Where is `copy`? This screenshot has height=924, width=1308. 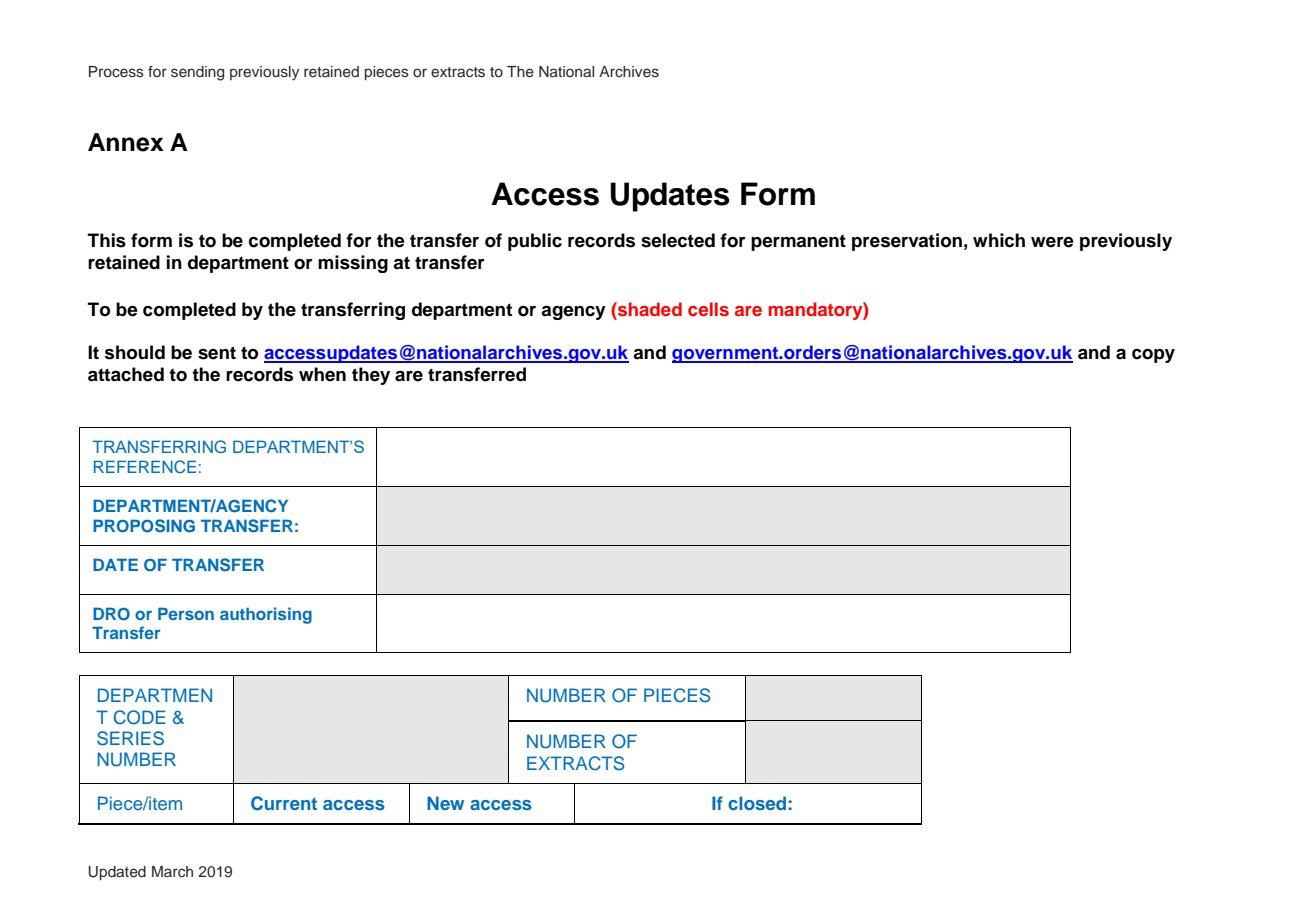
copy is located at coordinates (1153, 356).
